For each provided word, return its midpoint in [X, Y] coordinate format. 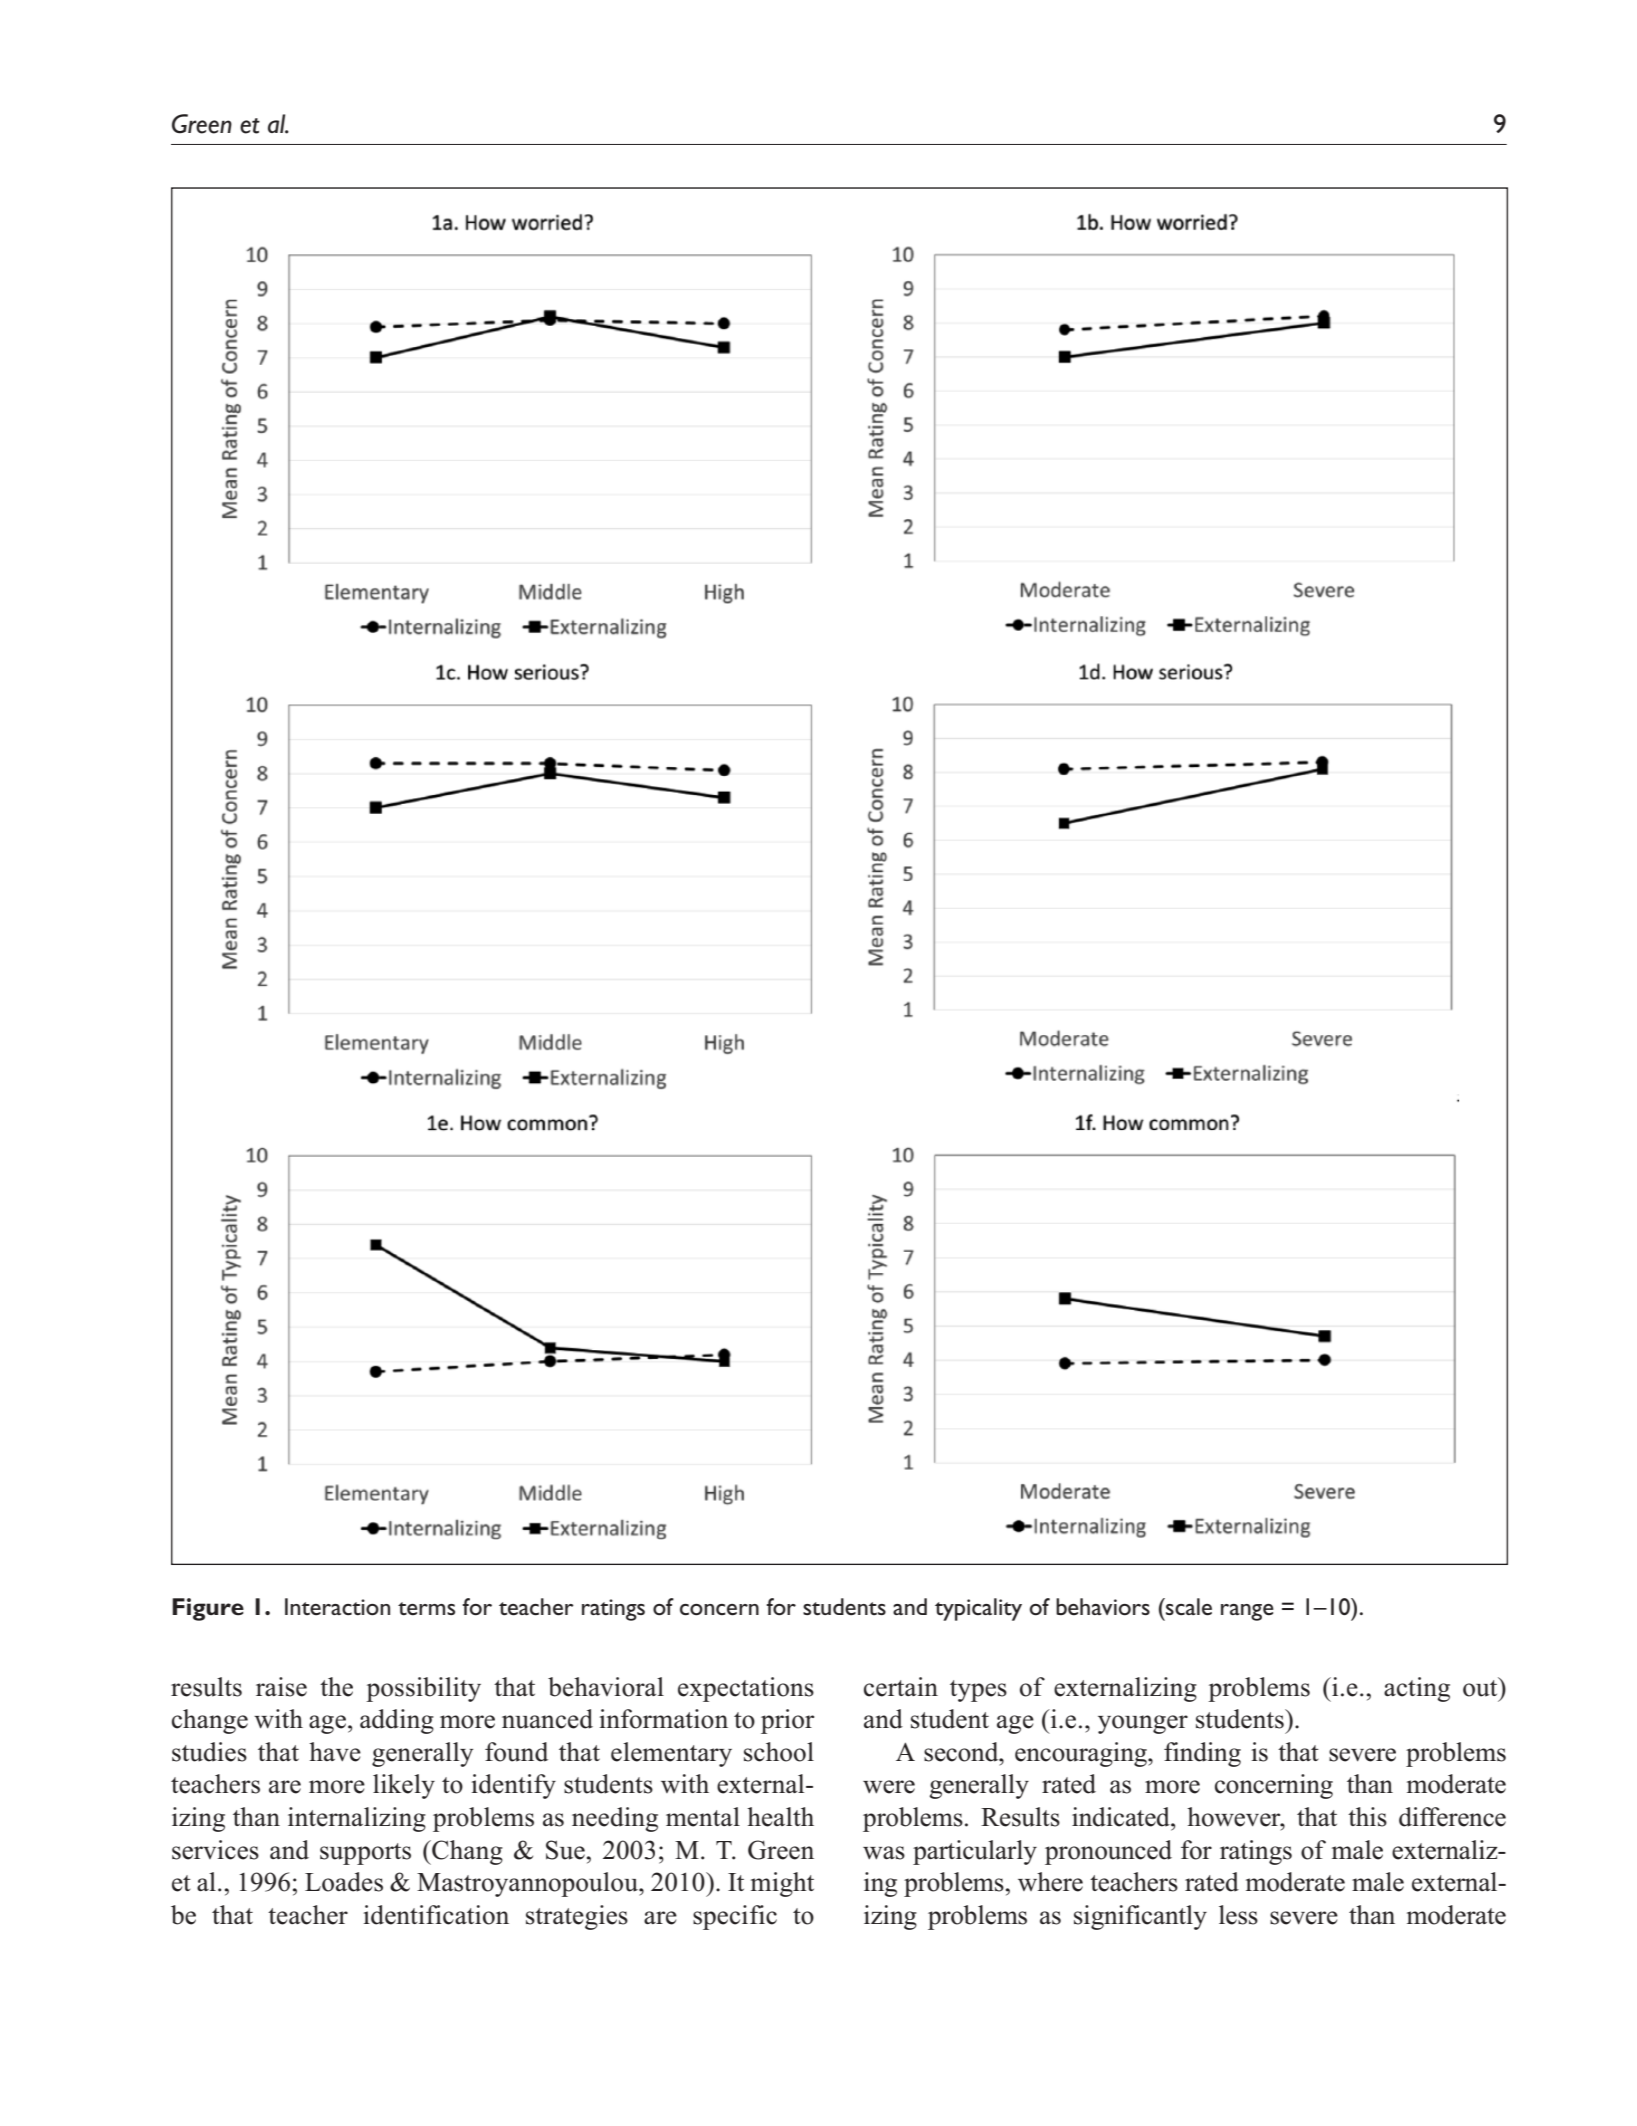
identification [436, 1915]
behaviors [1103, 1606]
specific [735, 1917]
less [1238, 1915]
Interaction [337, 1607]
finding [1202, 1754]
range [1247, 1612]
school [779, 1752]
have [335, 1752]
